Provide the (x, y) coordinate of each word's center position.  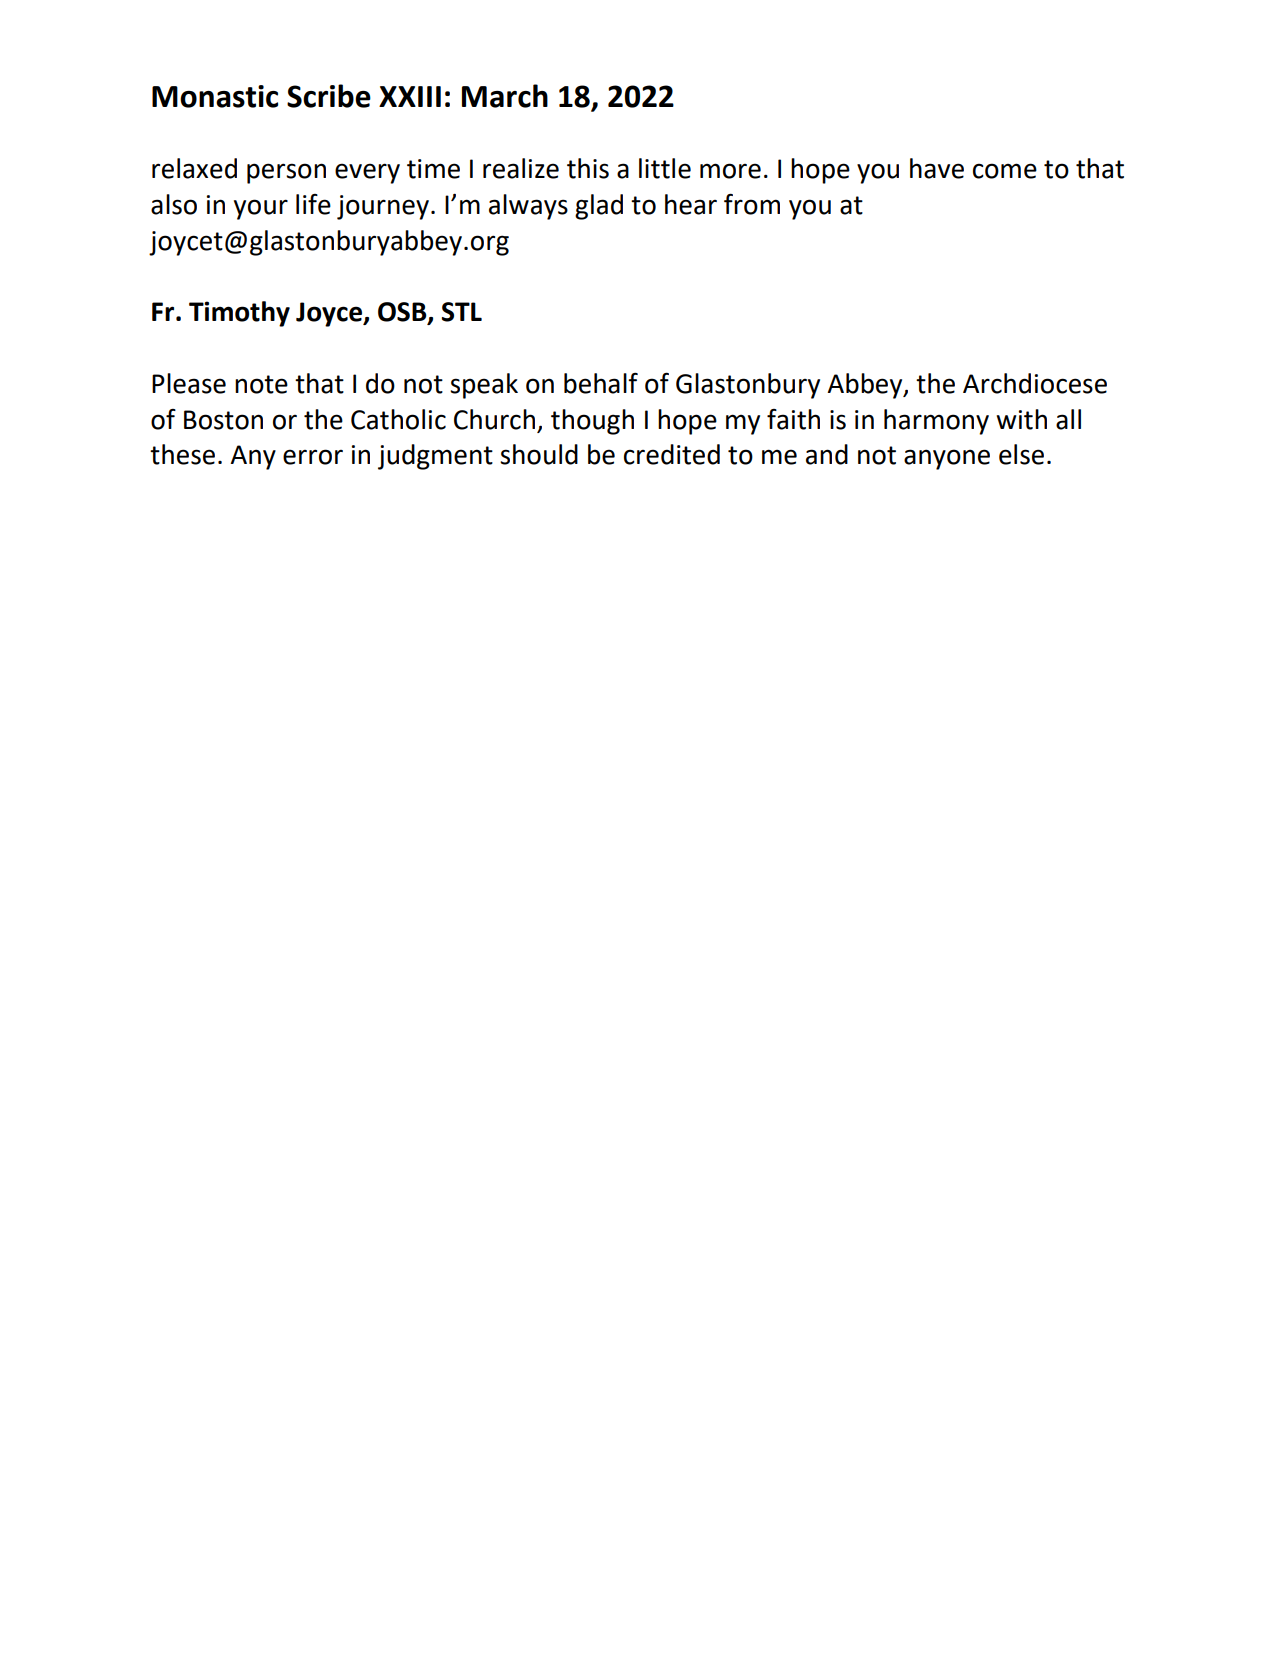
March (505, 96)
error (313, 457)
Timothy (239, 314)
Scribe (329, 96)
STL (461, 312)
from (752, 204)
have (937, 168)
